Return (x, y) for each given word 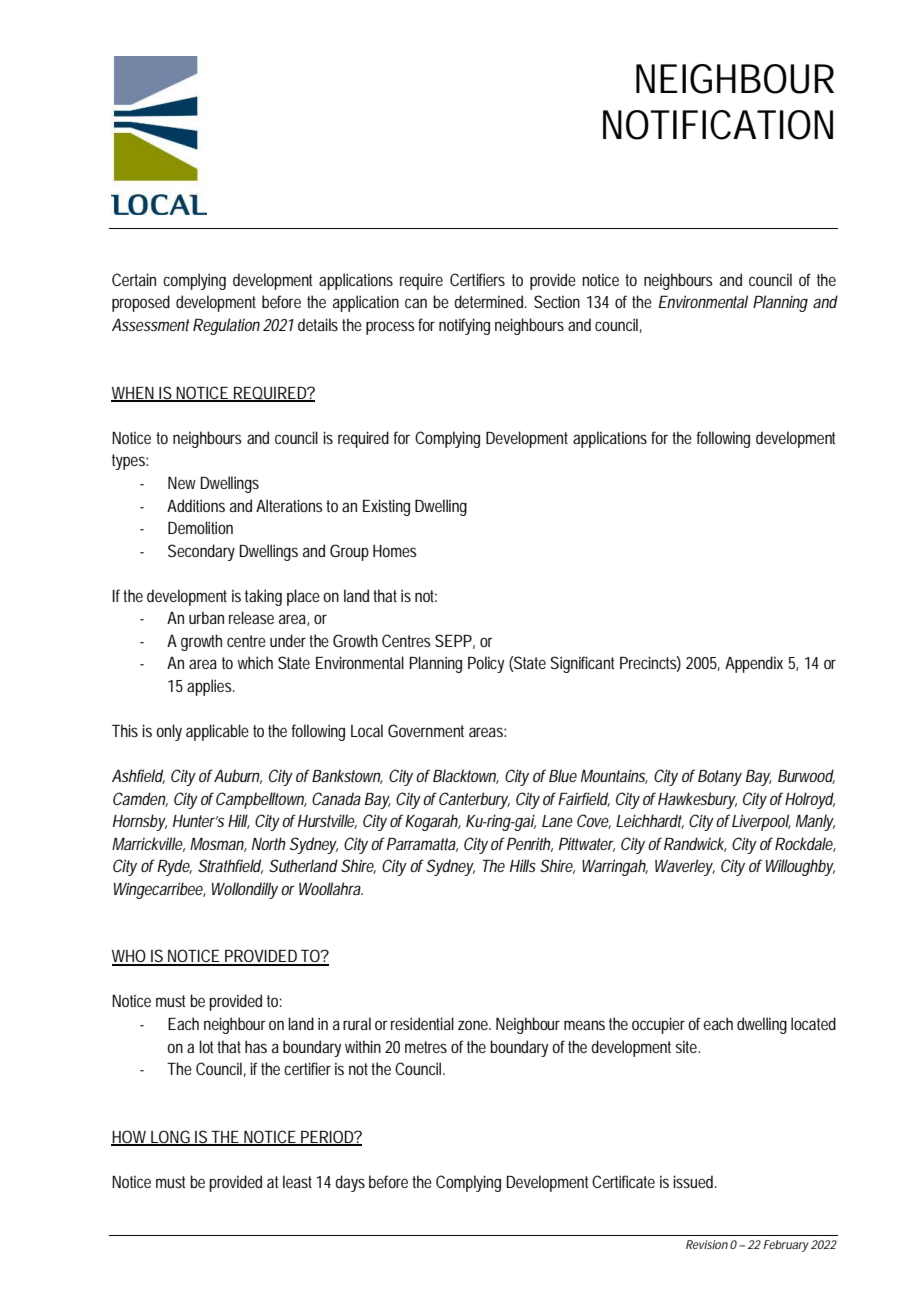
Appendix (754, 664)
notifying (464, 326)
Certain (134, 279)
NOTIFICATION (718, 125)
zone (474, 1025)
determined (490, 301)
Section (557, 301)
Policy (486, 664)
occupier (658, 1025)
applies (210, 687)
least (297, 1181)
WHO (129, 957)
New (182, 483)
